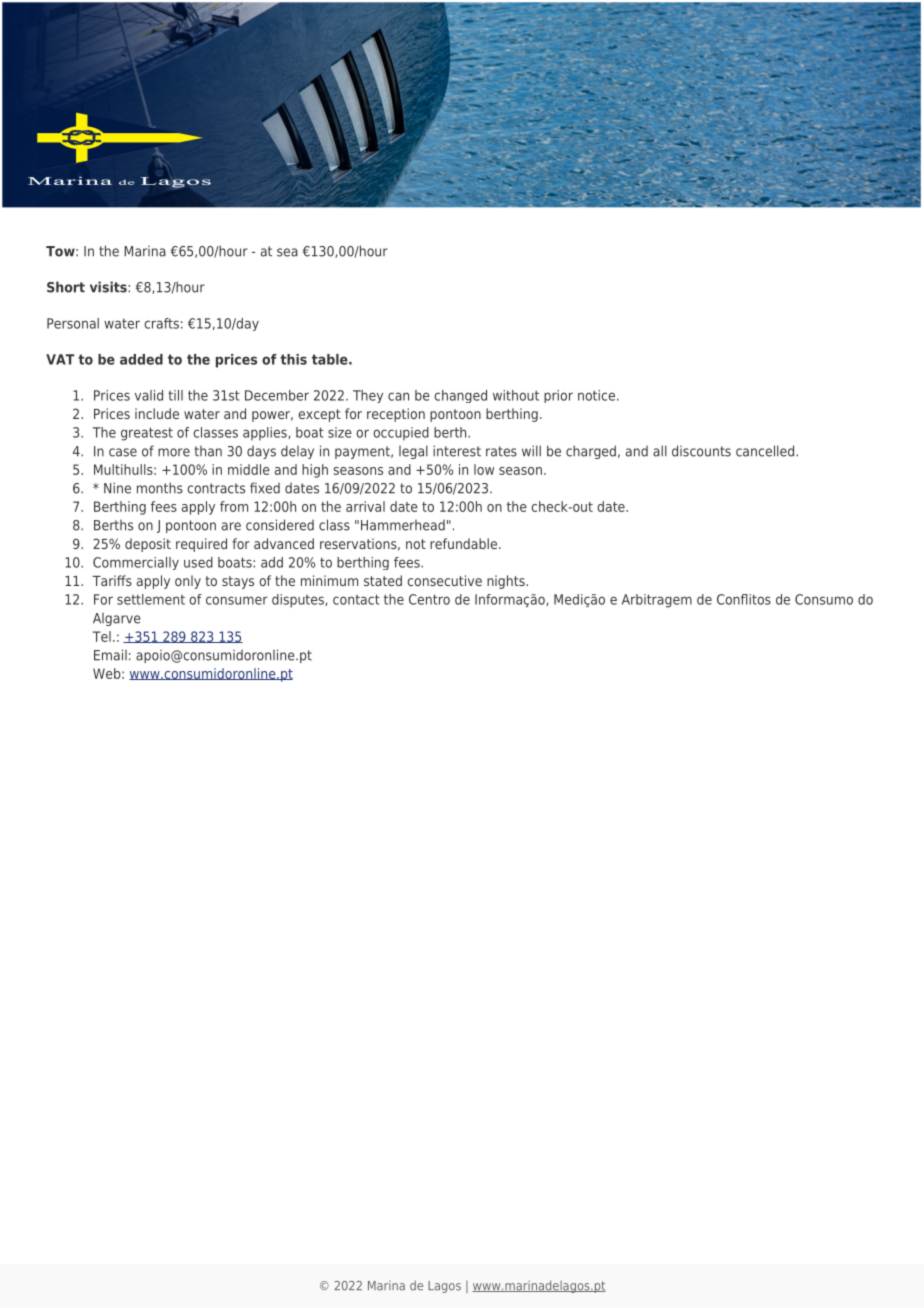  Describe the element at coordinates (429, 599) in the document. I see `Centro` at that location.
